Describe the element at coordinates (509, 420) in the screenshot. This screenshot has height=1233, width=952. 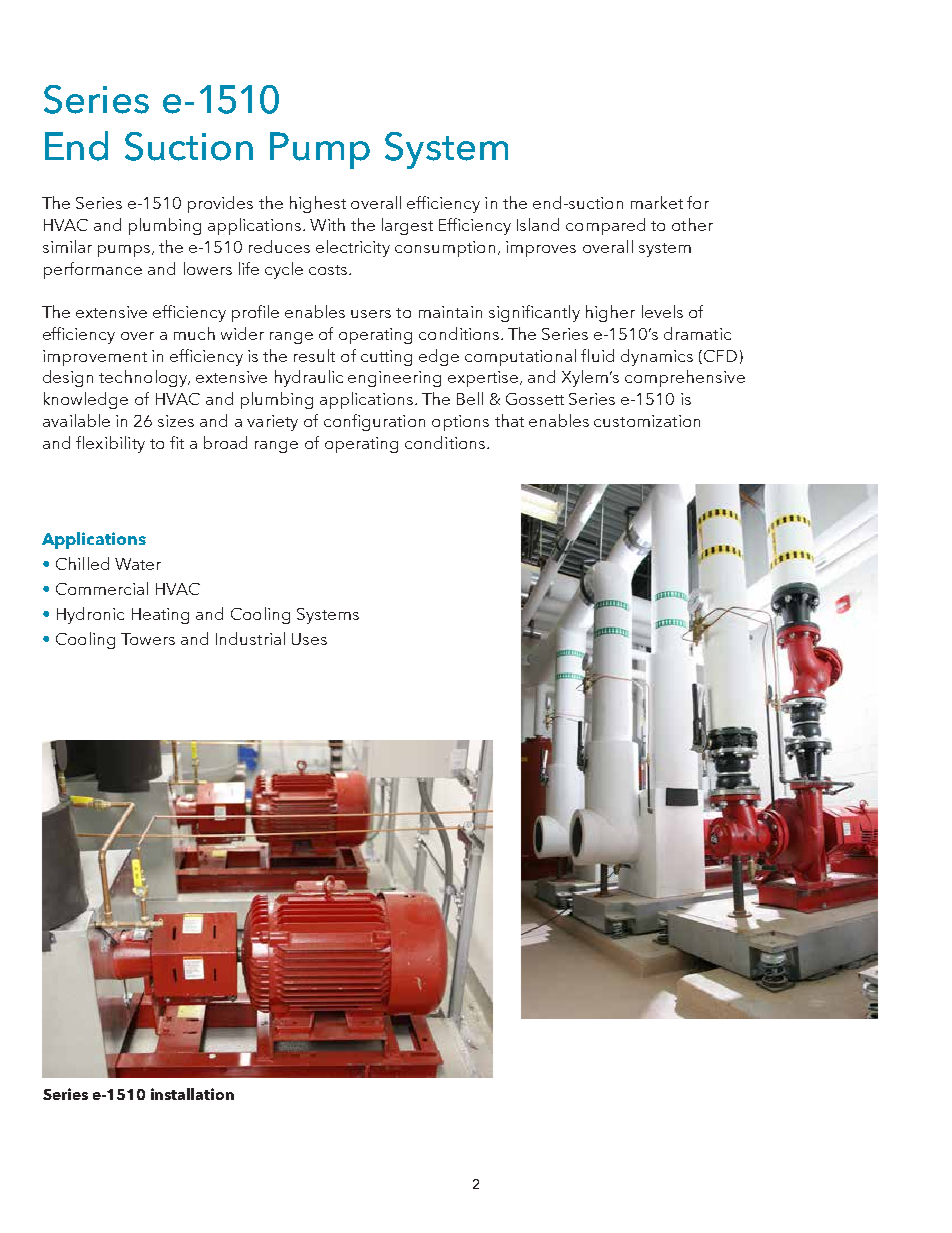
I see `that` at that location.
